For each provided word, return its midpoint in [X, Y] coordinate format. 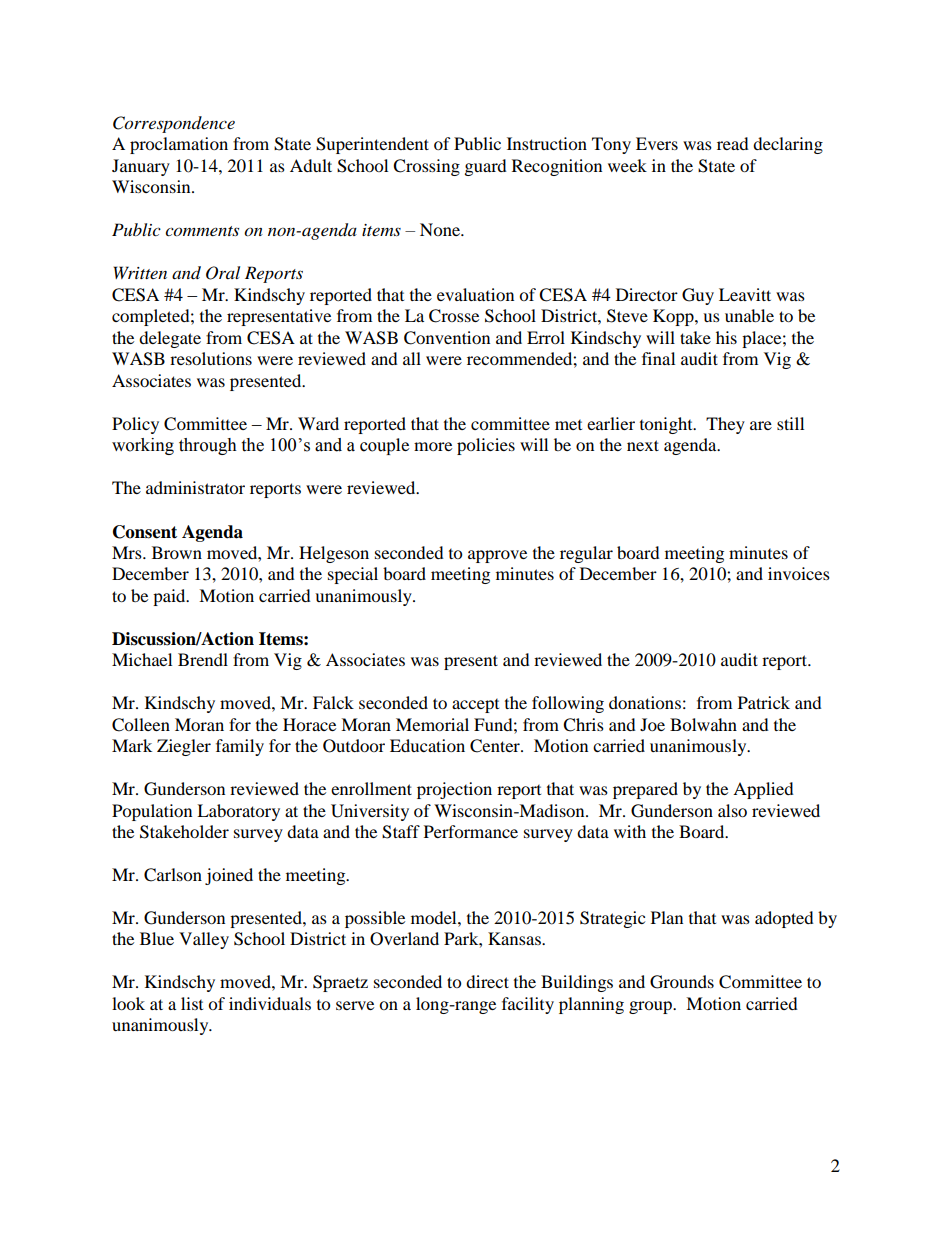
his [726, 337]
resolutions [211, 358]
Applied [763, 790]
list [192, 1003]
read [733, 143]
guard [486, 167]
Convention [447, 338]
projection [454, 790]
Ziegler [184, 747]
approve [497, 556]
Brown [177, 552]
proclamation [179, 145]
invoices [799, 573]
